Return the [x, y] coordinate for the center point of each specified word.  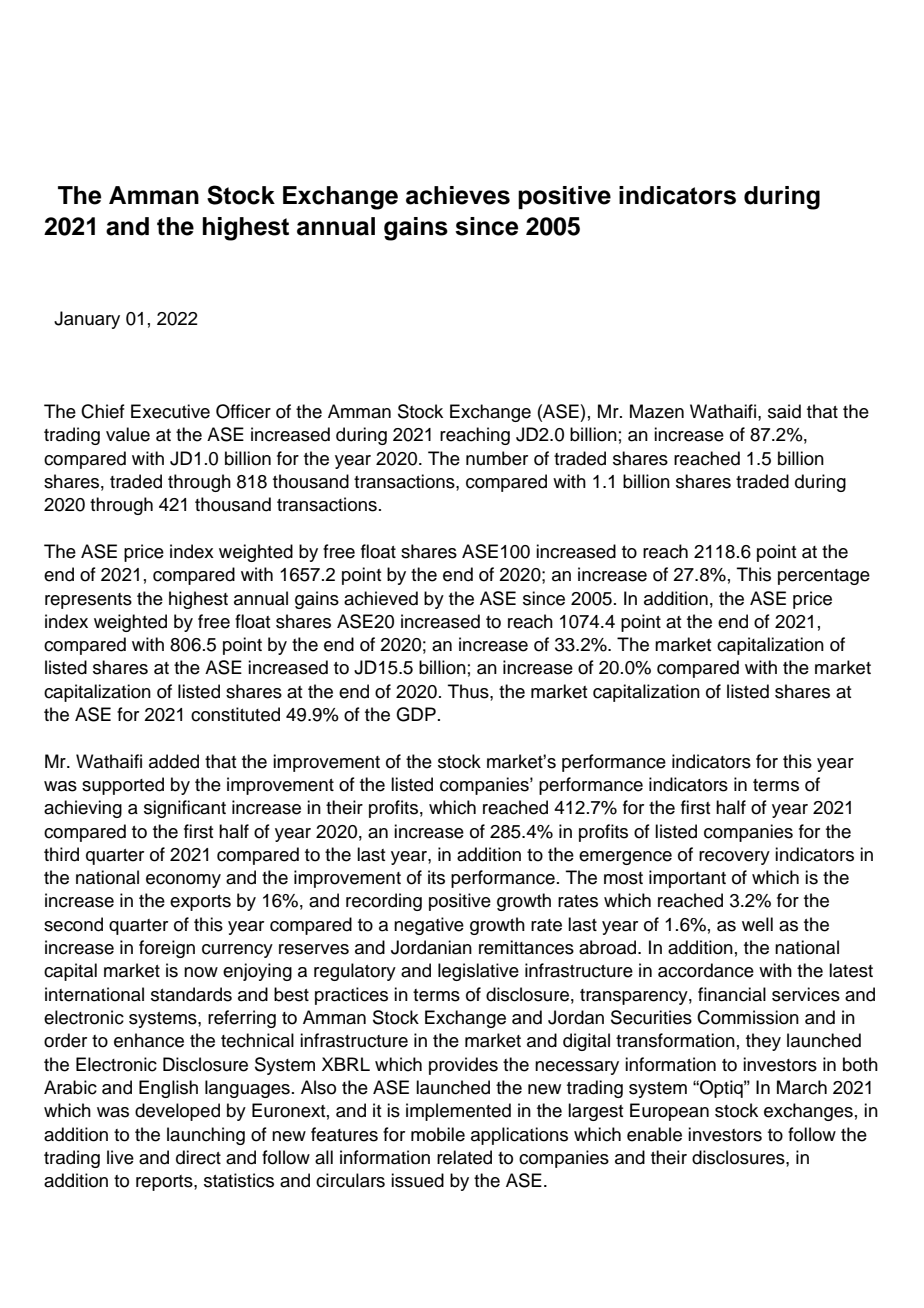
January [87, 320]
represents [88, 601]
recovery [734, 858]
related [464, 1157]
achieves [458, 195]
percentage [824, 577]
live [120, 1157]
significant [185, 809]
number [497, 458]
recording [384, 902]
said [784, 411]
